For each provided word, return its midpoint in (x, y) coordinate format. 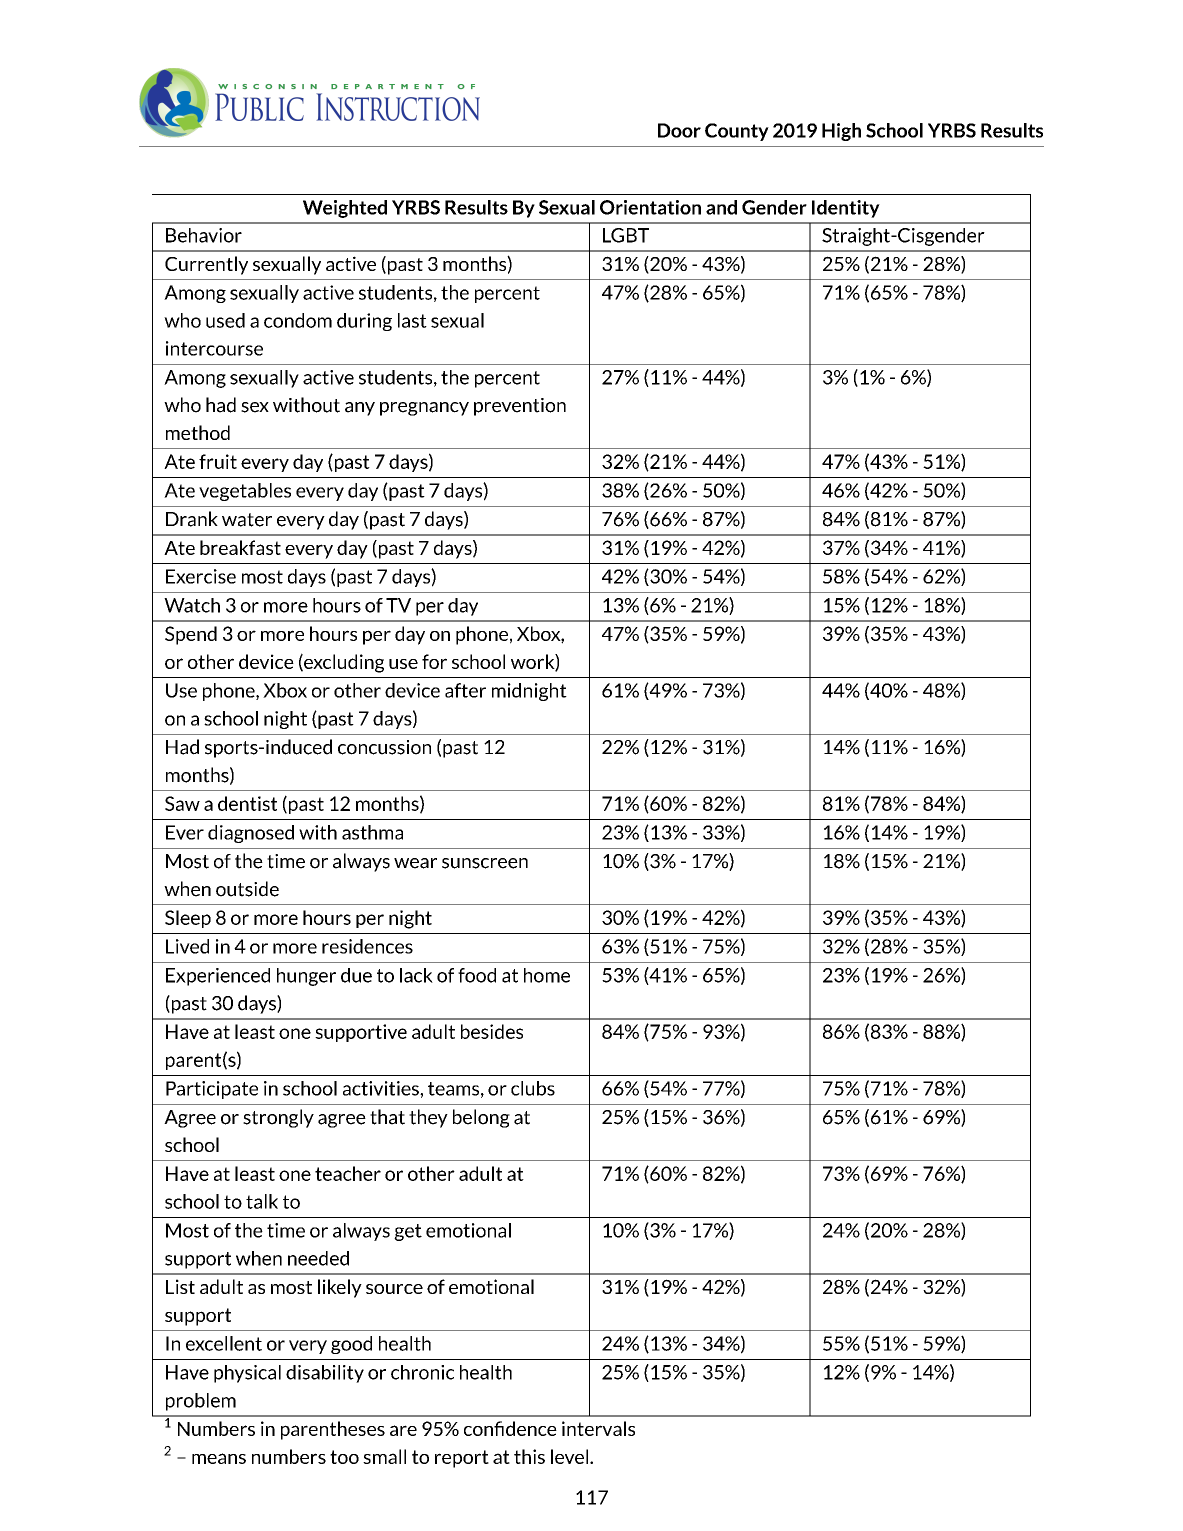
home (547, 975)
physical (247, 1374)
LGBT (626, 235)
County (737, 132)
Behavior (204, 235)
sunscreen (485, 863)
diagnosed (251, 834)
